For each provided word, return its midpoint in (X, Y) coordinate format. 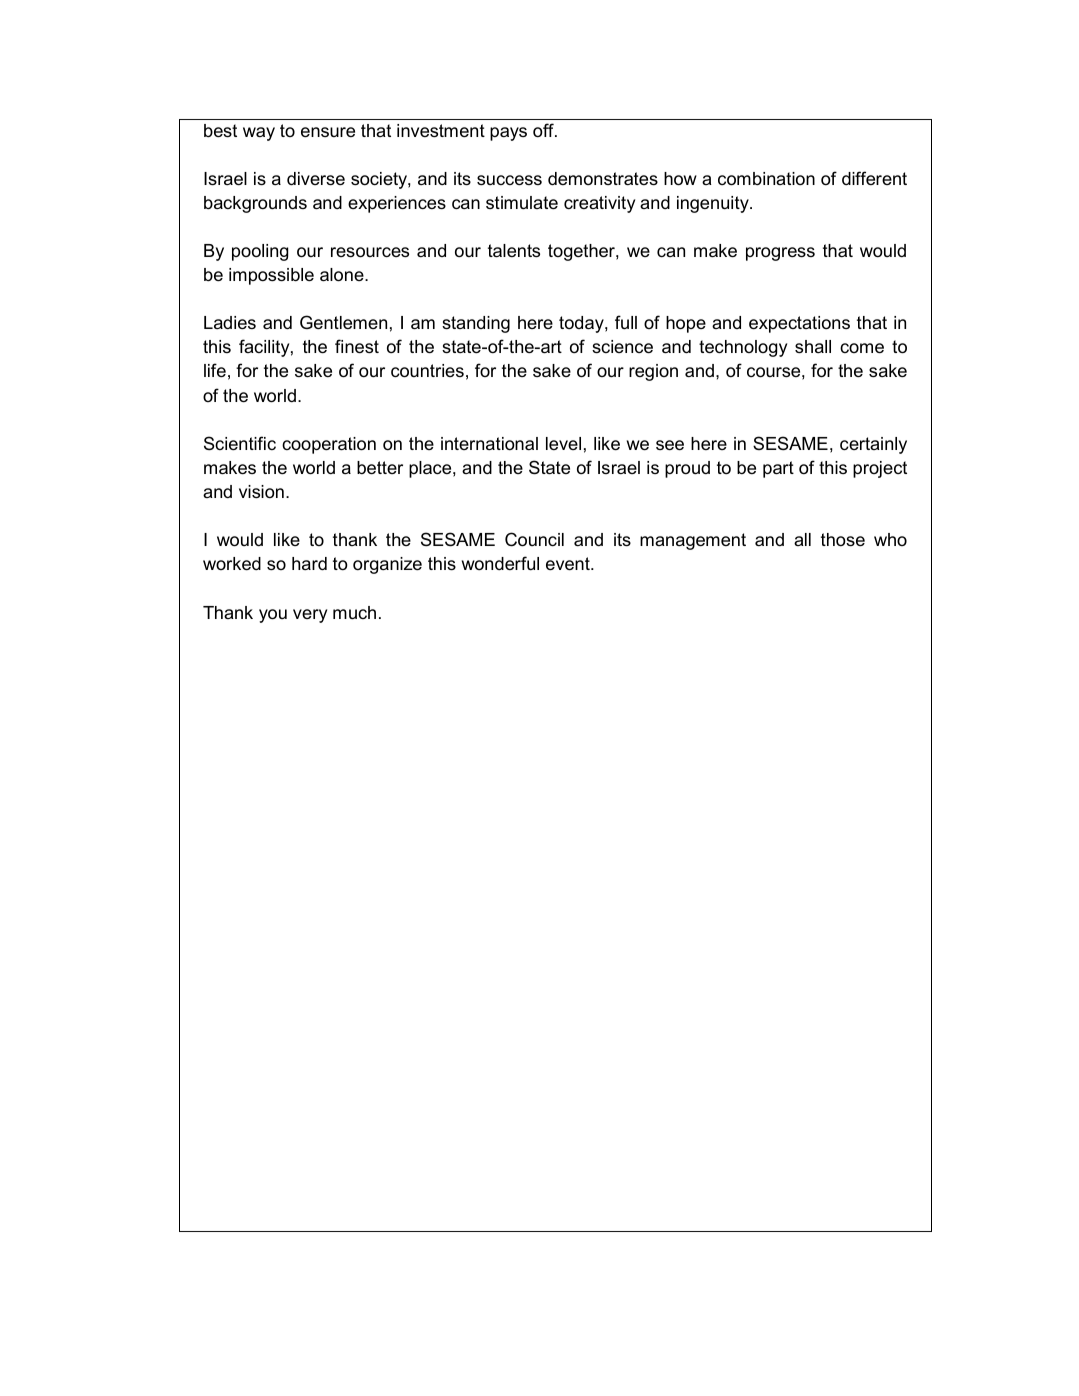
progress (780, 254)
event (569, 564)
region (653, 372)
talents (514, 251)
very (310, 616)
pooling (260, 252)
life (215, 370)
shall (813, 347)
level (563, 443)
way (259, 134)
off (544, 130)
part (778, 469)
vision (261, 492)
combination (766, 179)
